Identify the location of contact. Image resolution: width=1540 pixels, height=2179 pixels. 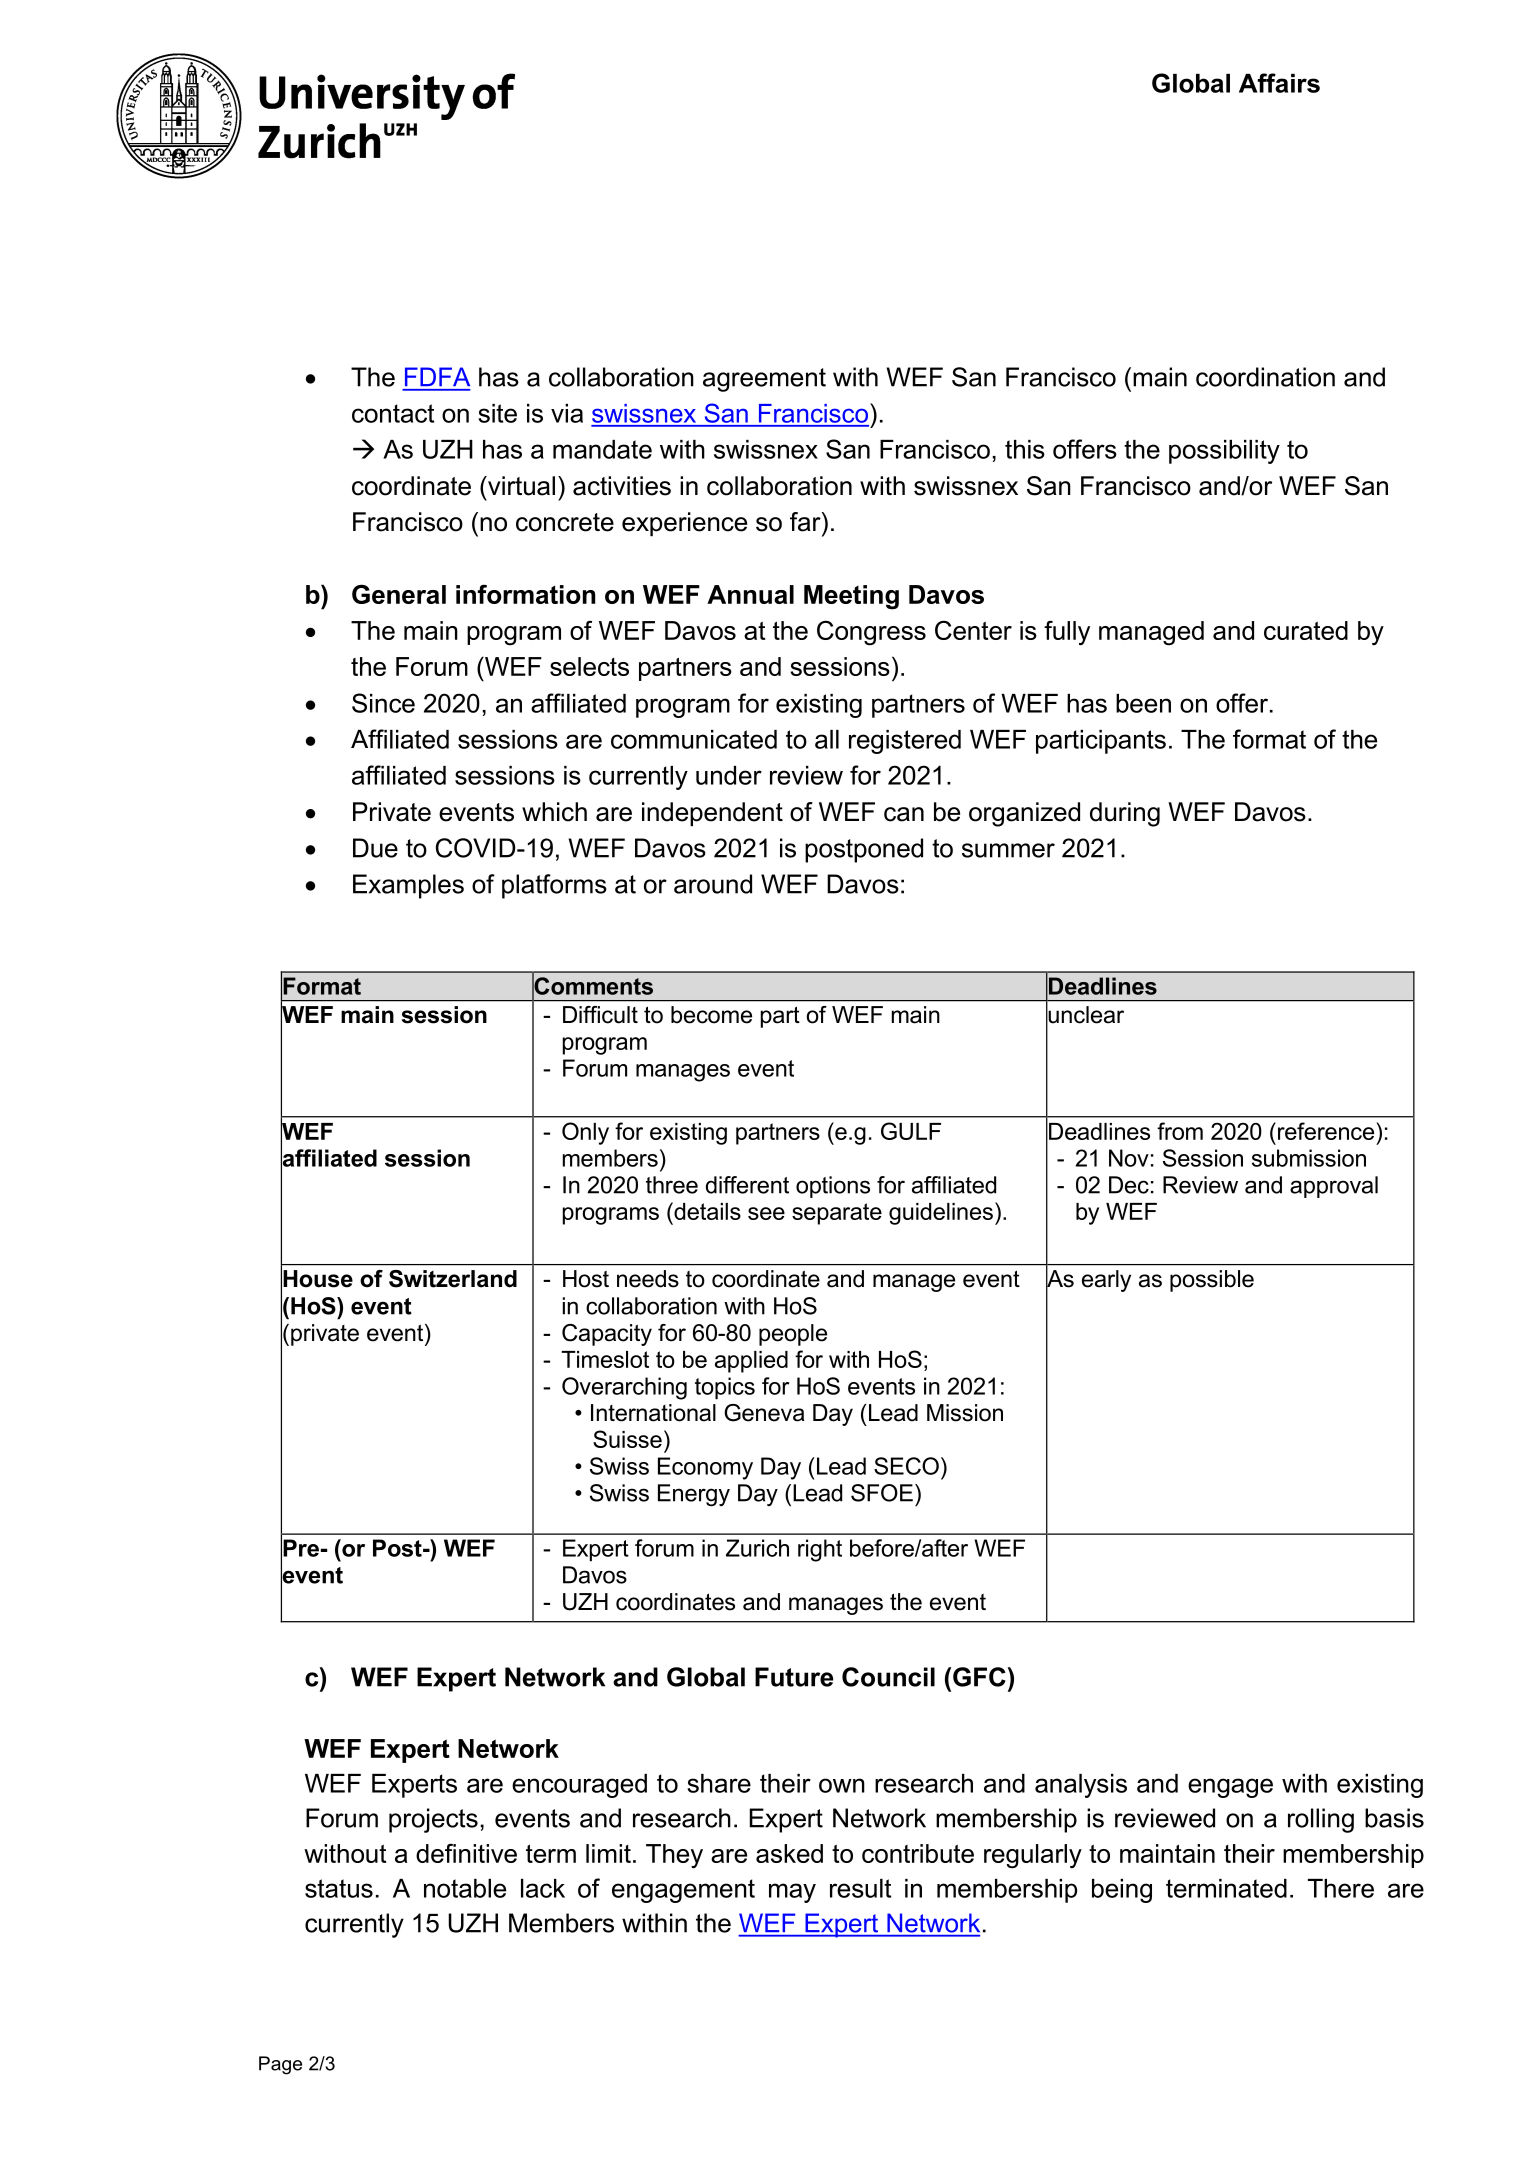
(393, 413).
